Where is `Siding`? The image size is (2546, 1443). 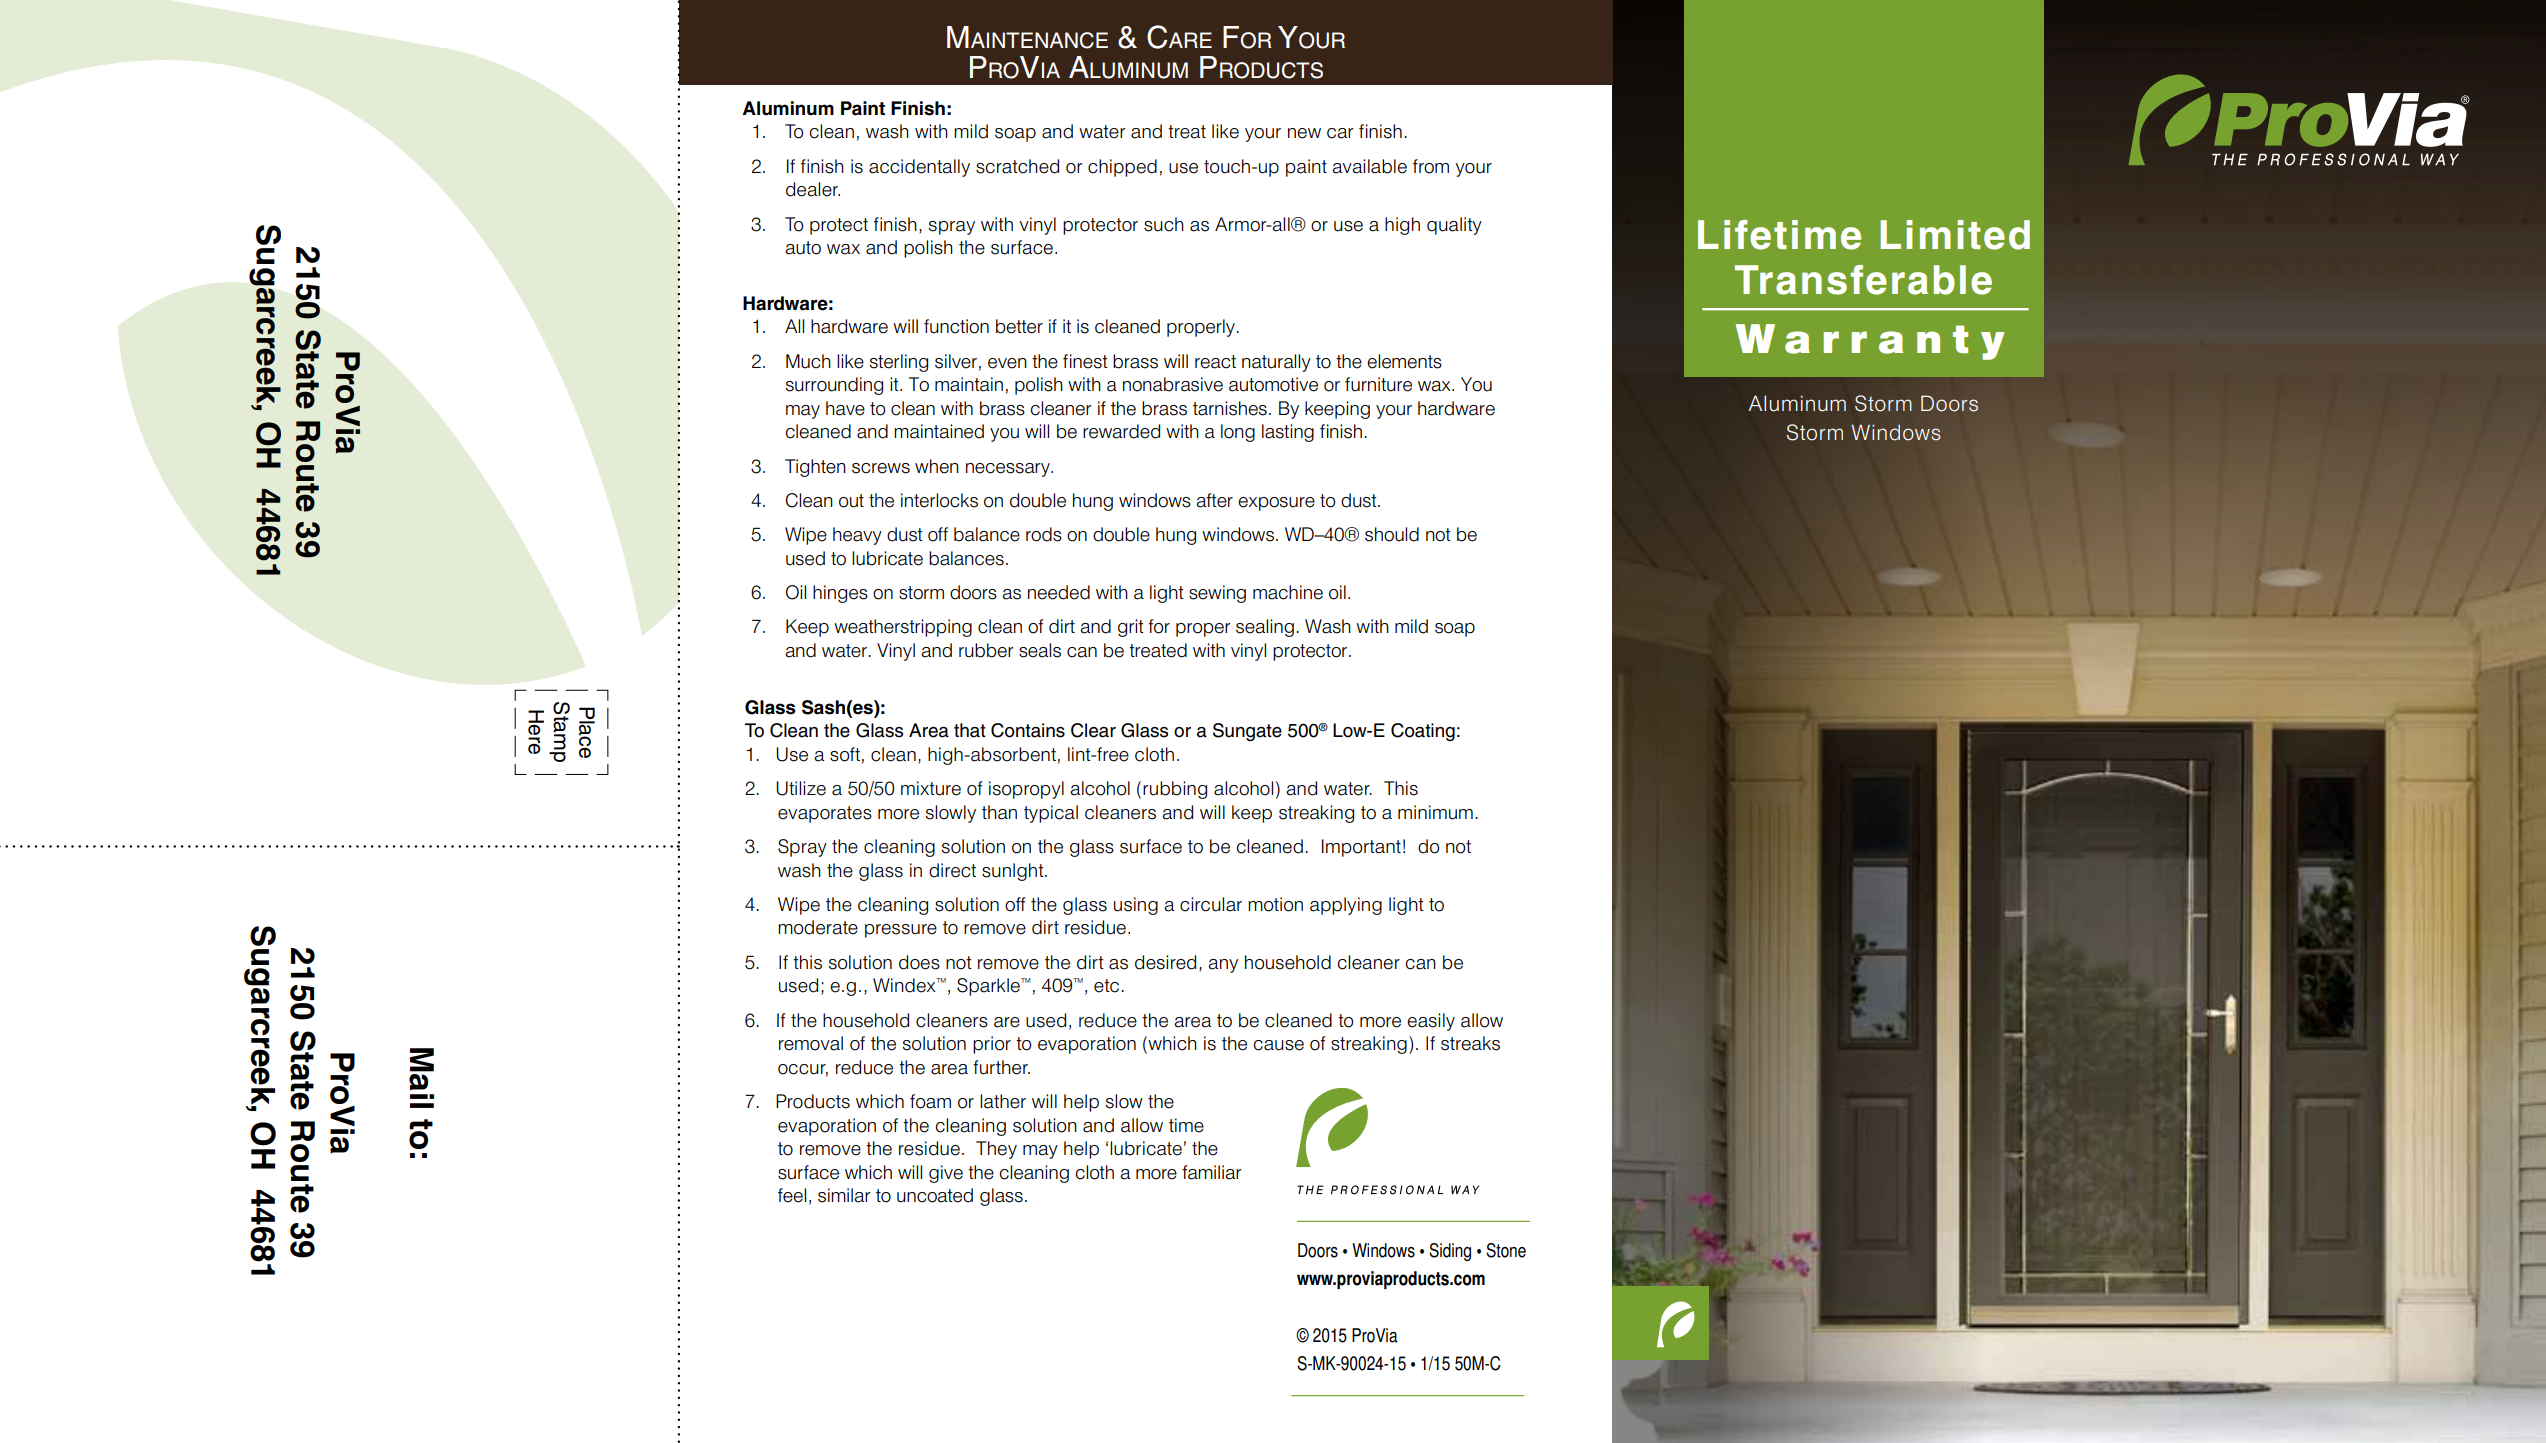 Siding is located at coordinates (1450, 1252).
